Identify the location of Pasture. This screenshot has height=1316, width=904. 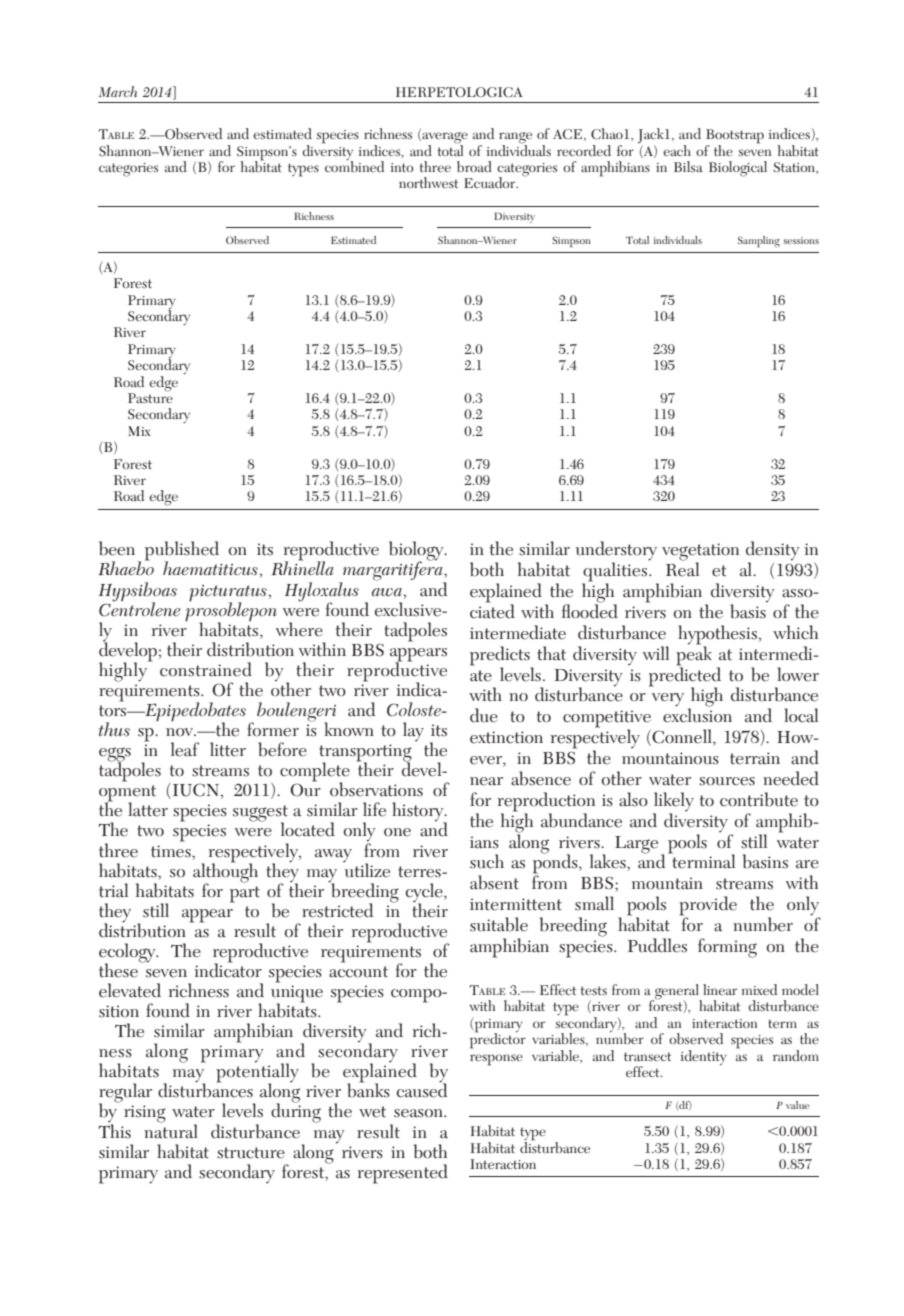
(150, 397).
